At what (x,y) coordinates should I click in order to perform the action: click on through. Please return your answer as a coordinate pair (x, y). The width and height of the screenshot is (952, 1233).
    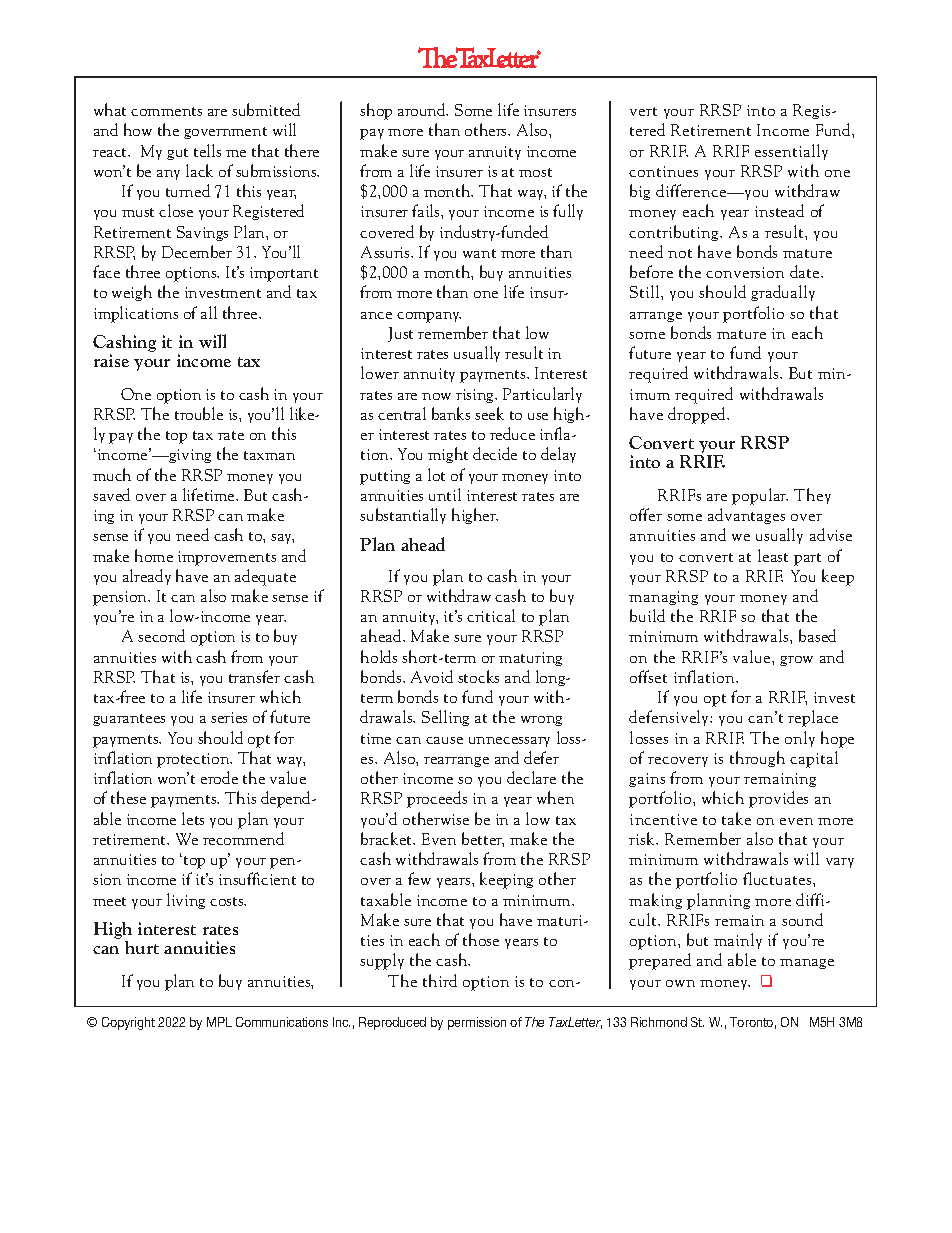
    Looking at the image, I should click on (757, 759).
